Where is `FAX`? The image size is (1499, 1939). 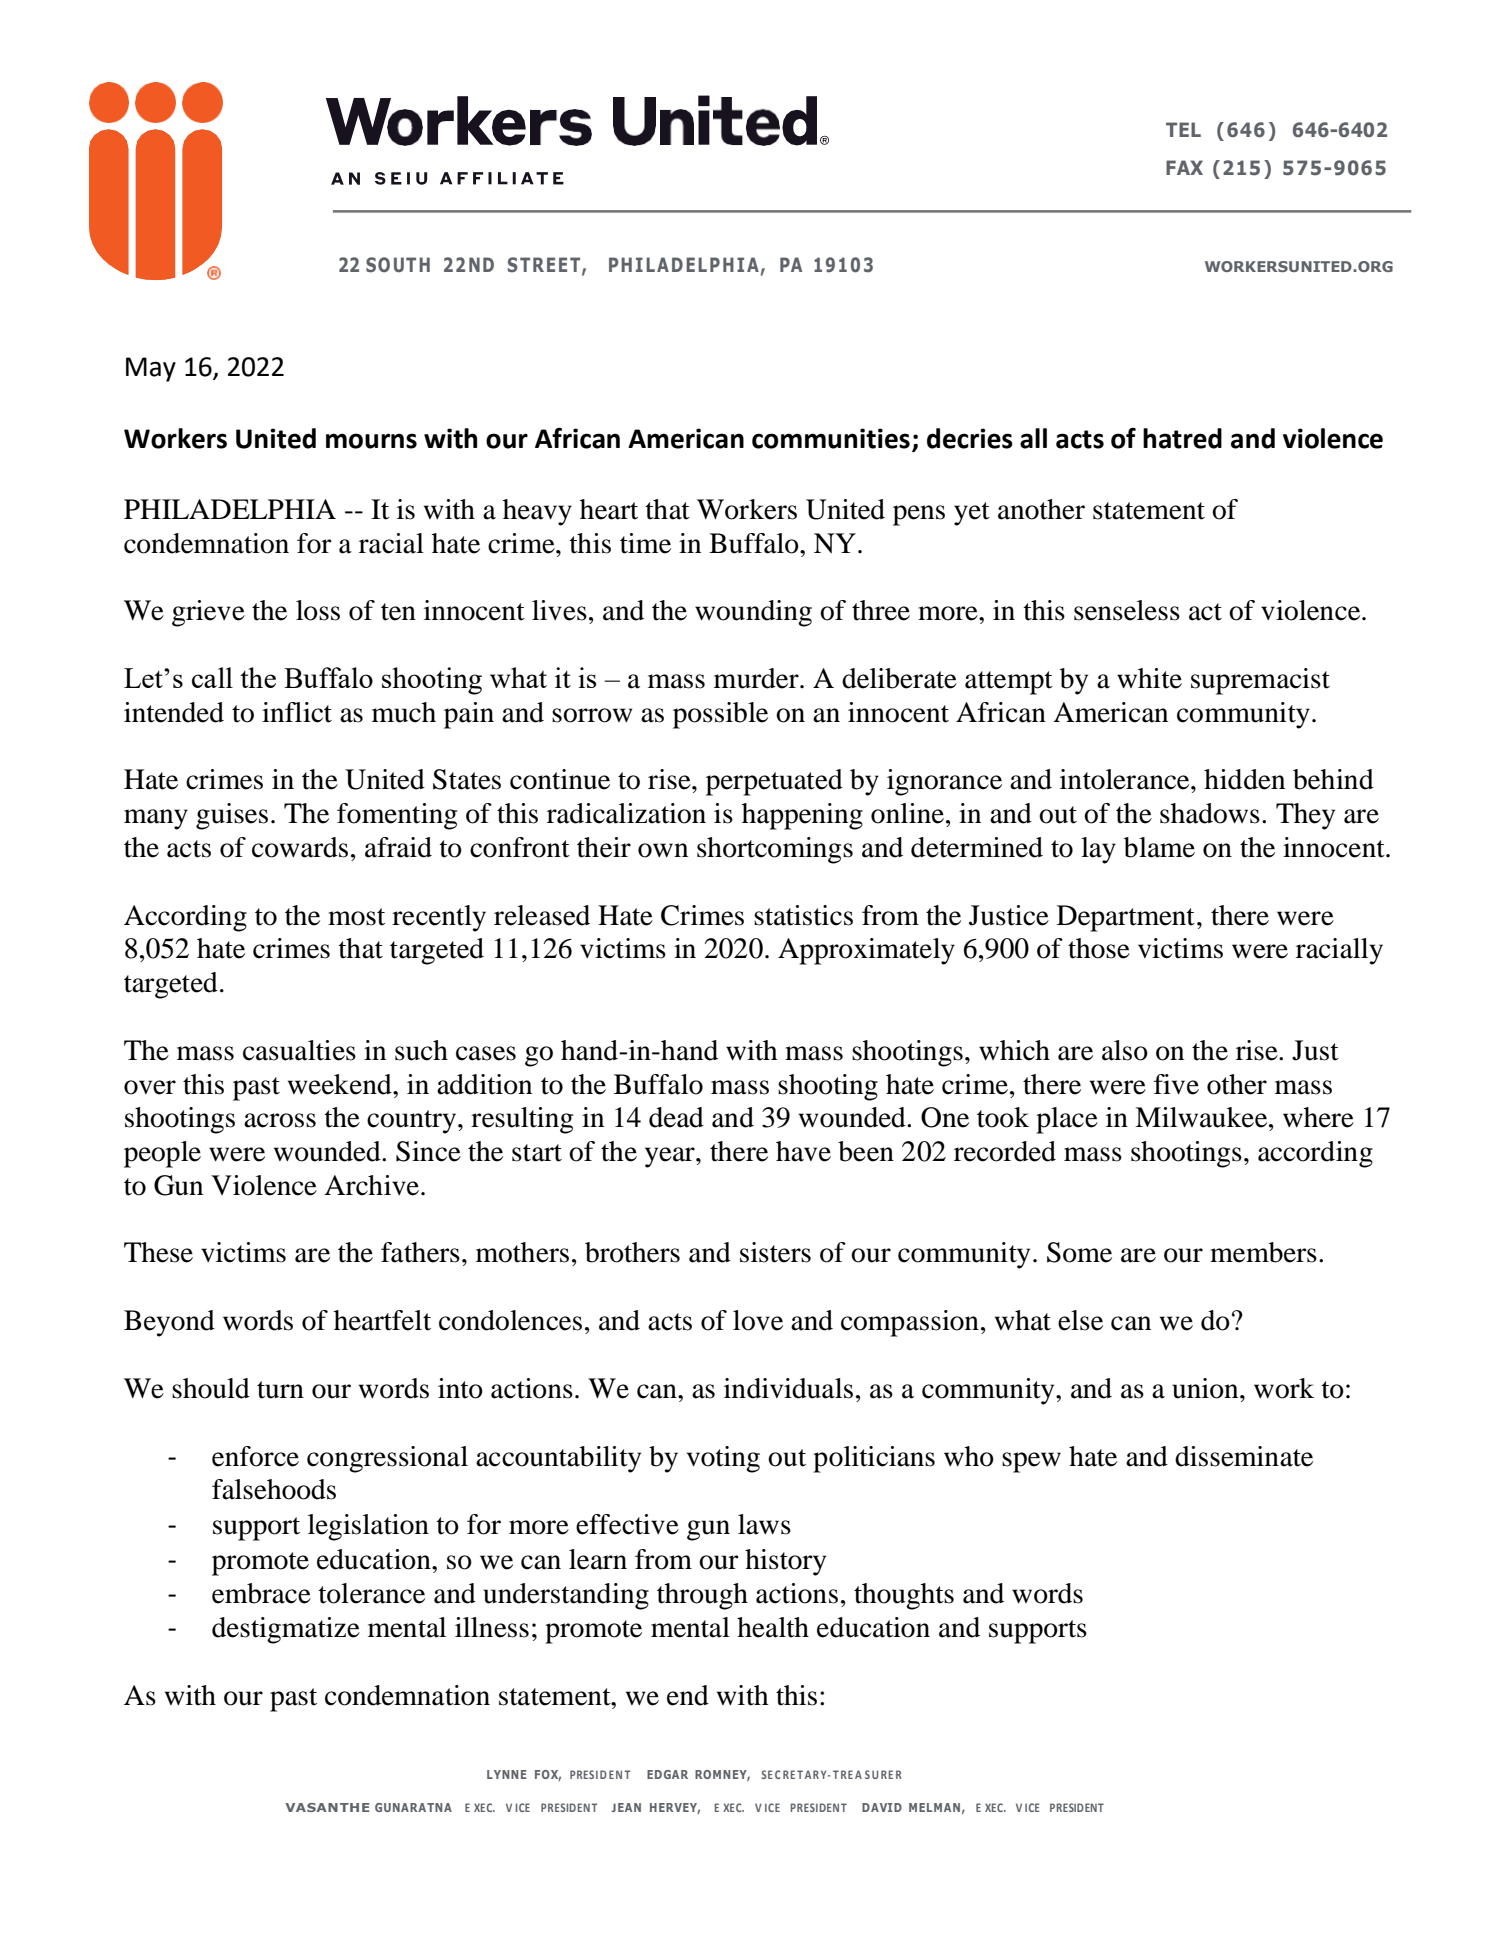 FAX is located at coordinates (1184, 167).
